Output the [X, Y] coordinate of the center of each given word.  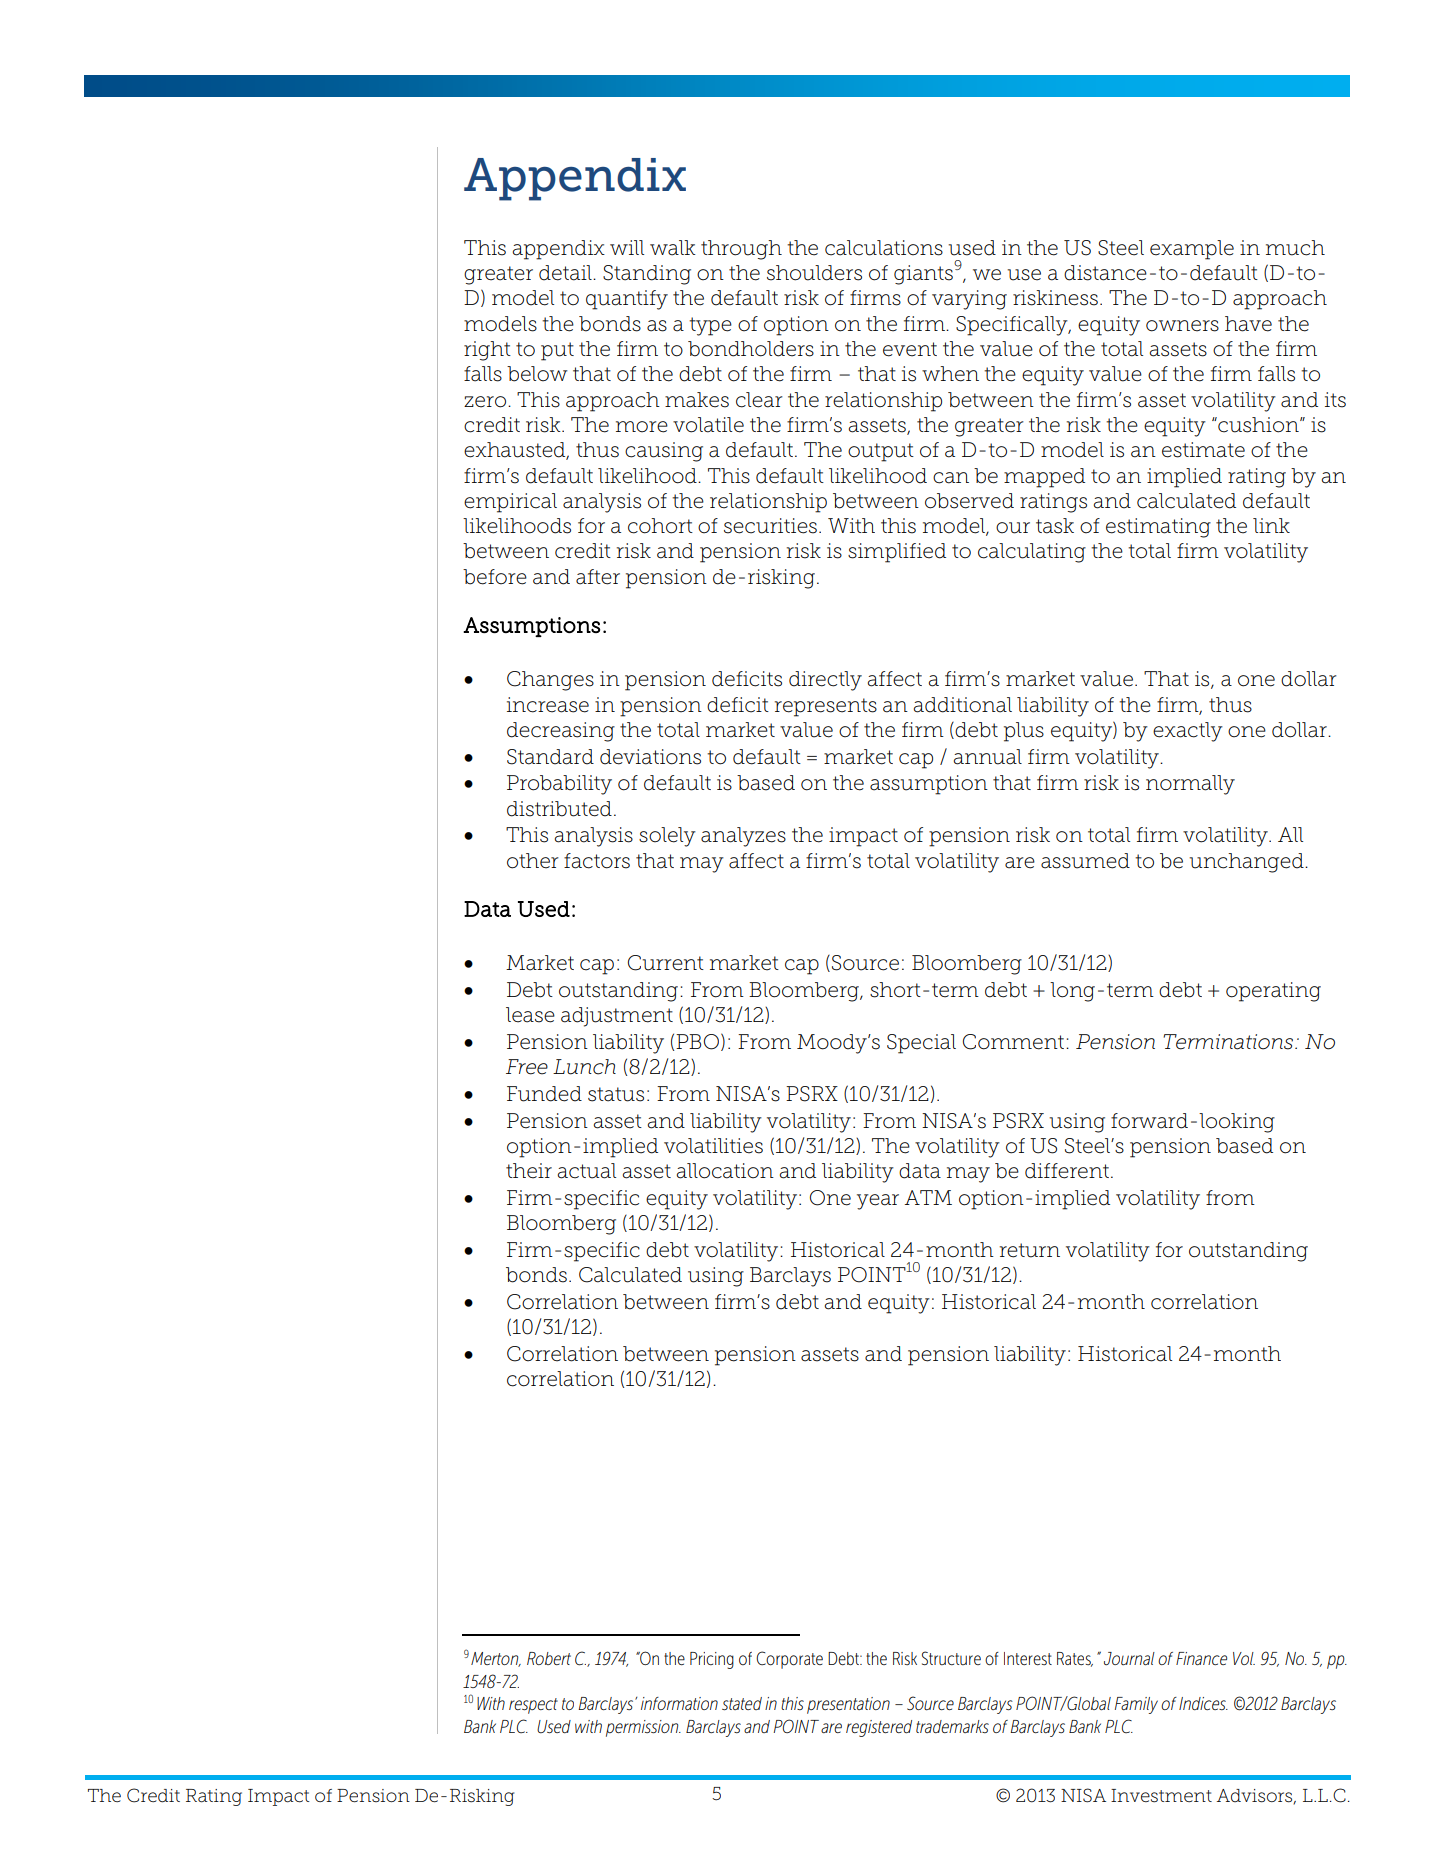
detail [566, 273]
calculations [884, 248]
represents [826, 707]
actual [587, 1171]
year [878, 1202]
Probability [559, 785]
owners [1182, 326]
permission [643, 1728]
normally [1190, 785]
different [1068, 1171]
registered [879, 1728]
